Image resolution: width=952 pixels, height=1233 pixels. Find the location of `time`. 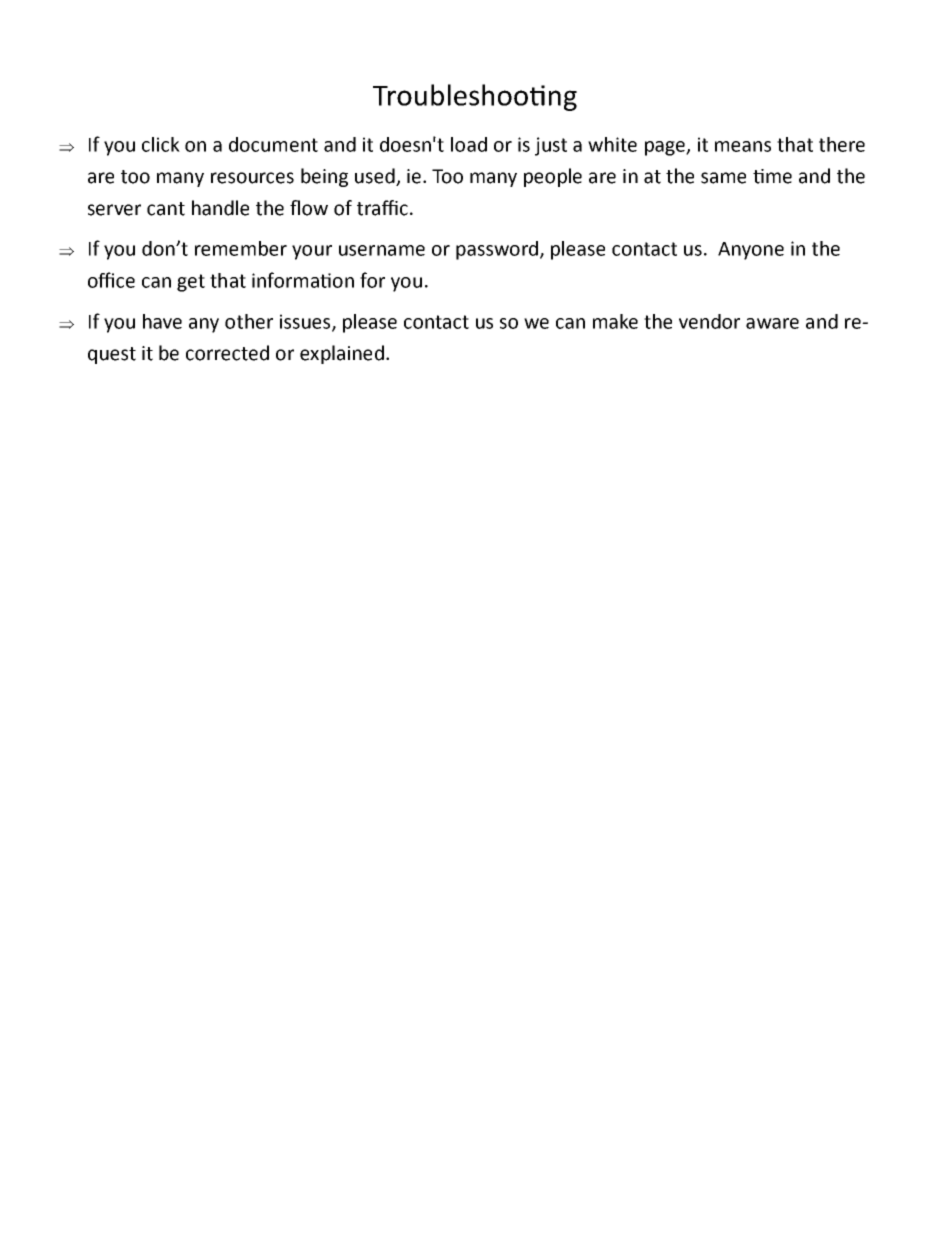

time is located at coordinates (772, 176).
